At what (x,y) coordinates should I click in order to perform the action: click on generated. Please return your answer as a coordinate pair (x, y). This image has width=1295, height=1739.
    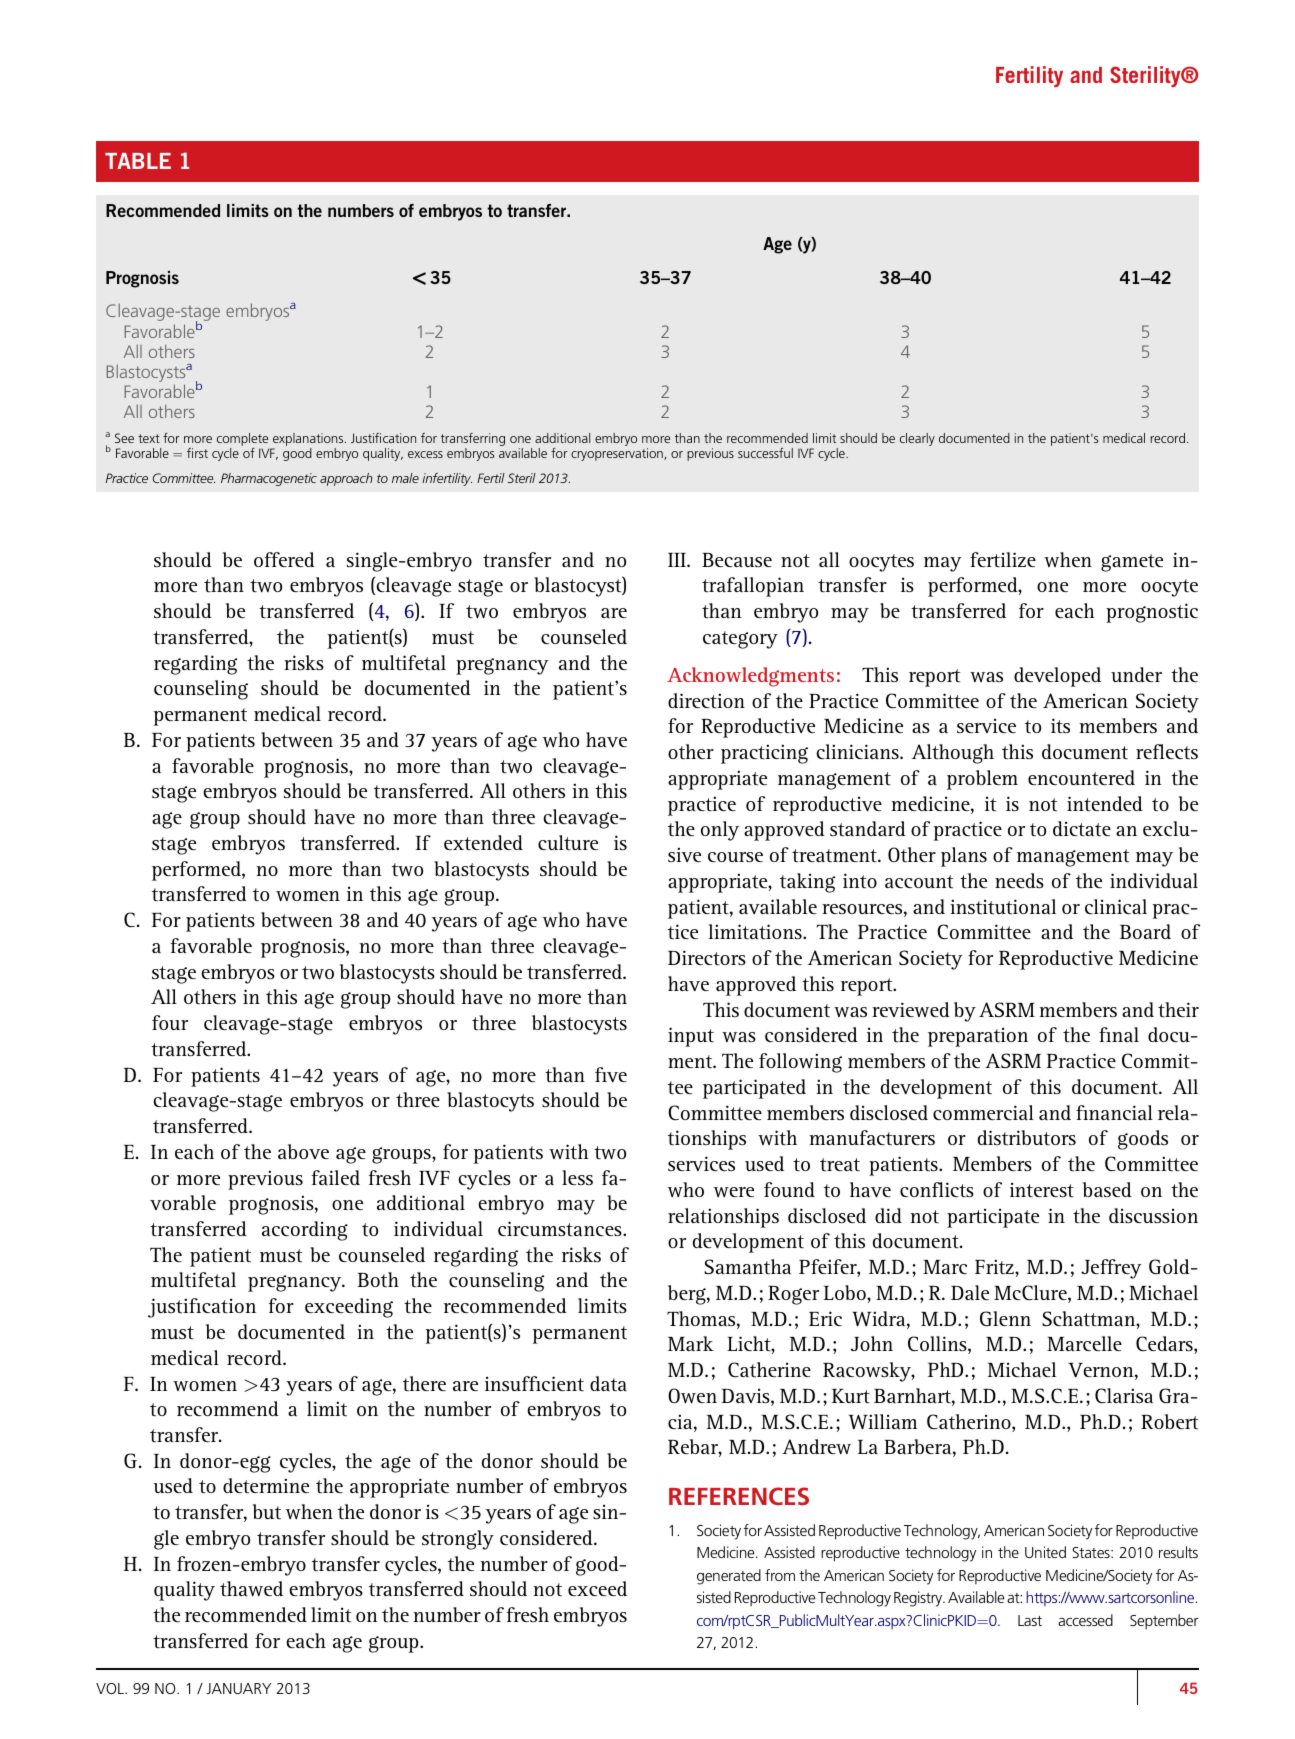
    Looking at the image, I should click on (729, 1577).
